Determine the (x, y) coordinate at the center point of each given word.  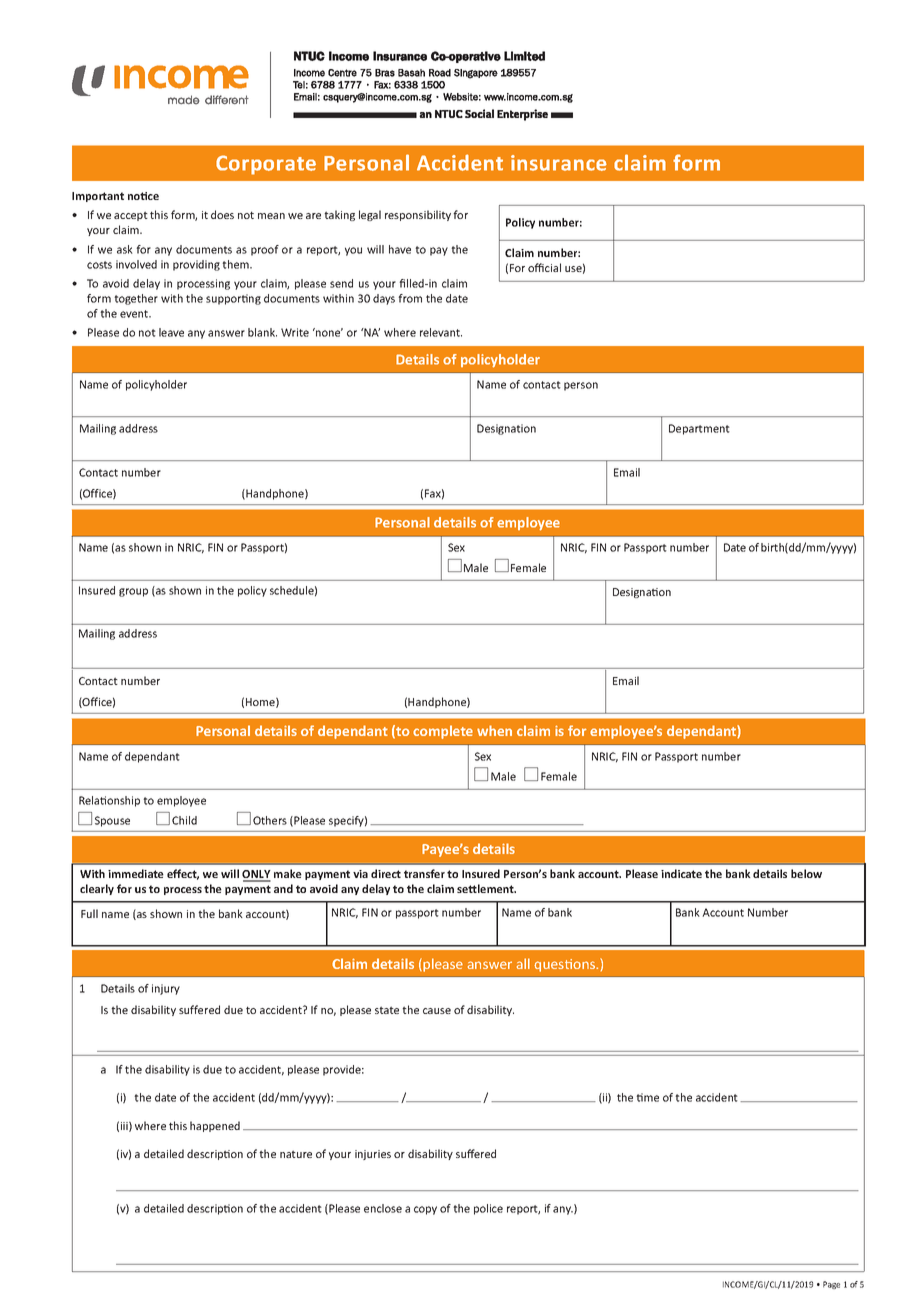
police (488, 1209)
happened (215, 1126)
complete (443, 732)
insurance (559, 163)
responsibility (418, 215)
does (222, 214)
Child (184, 820)
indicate (681, 873)
